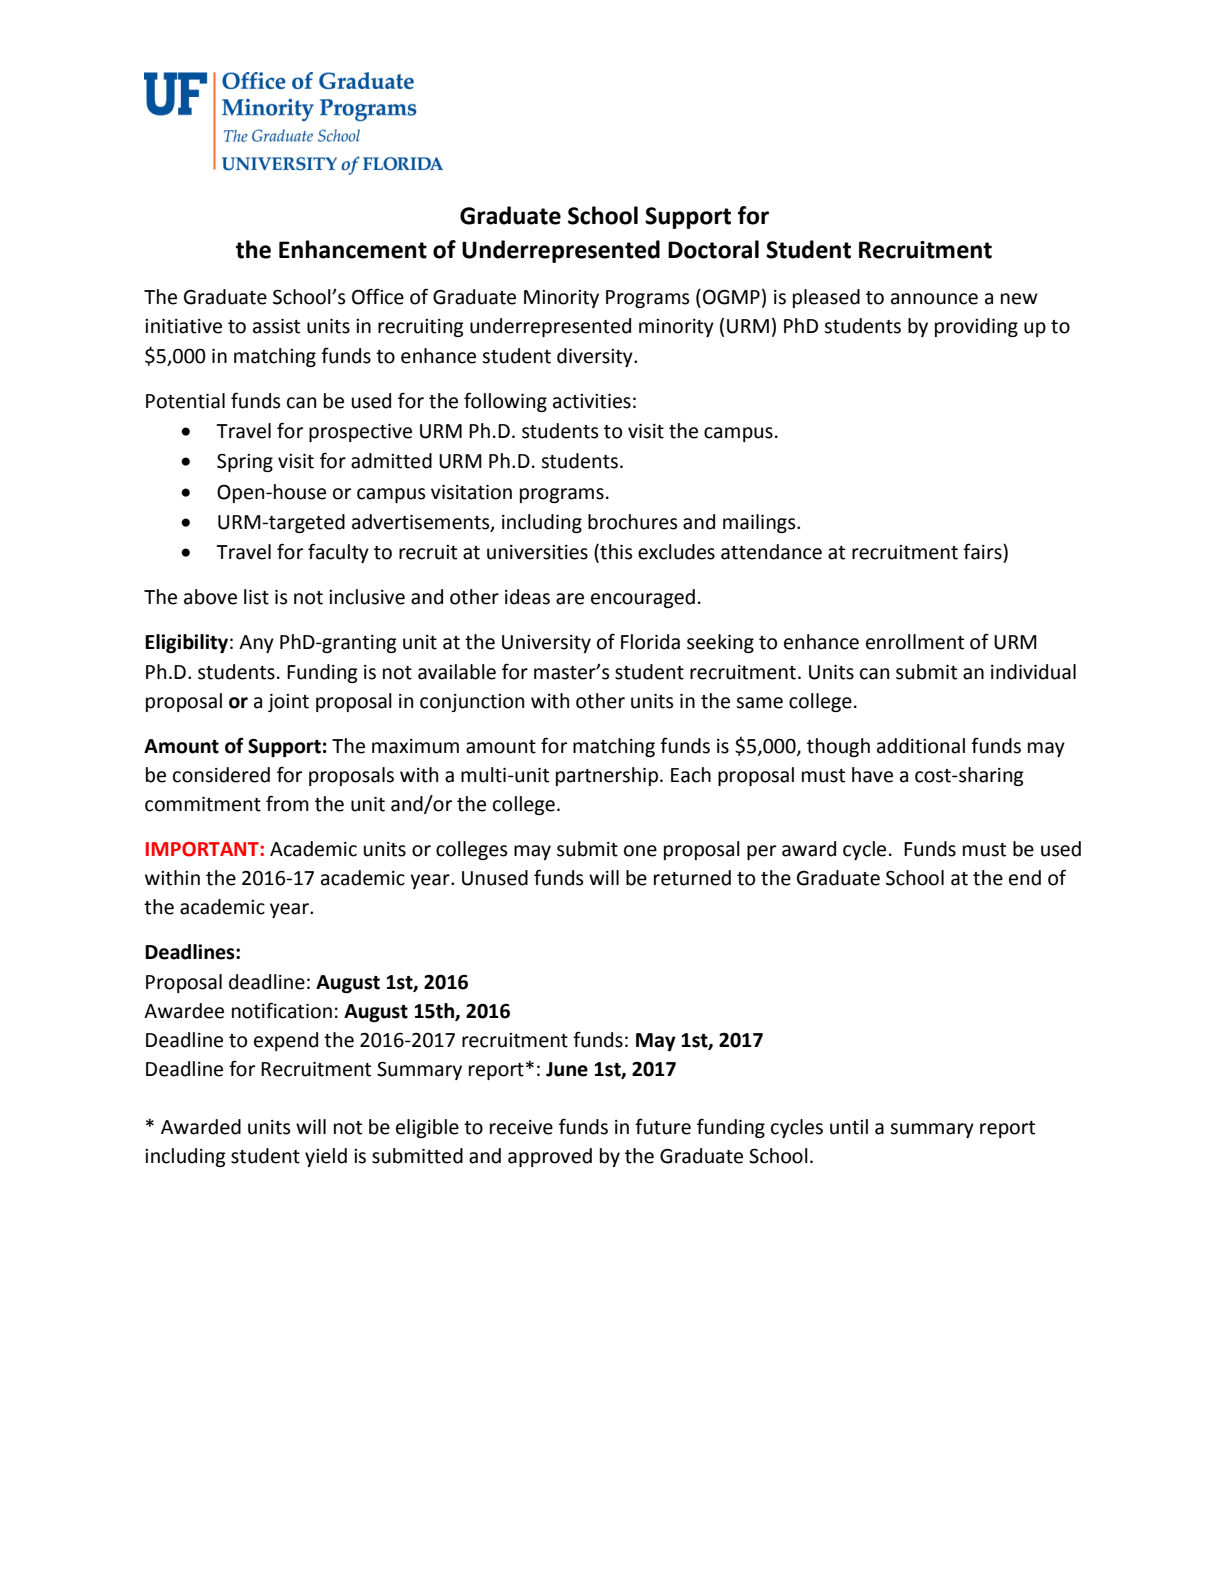 This image has height=1590, width=1229. I want to click on per, so click(761, 852).
